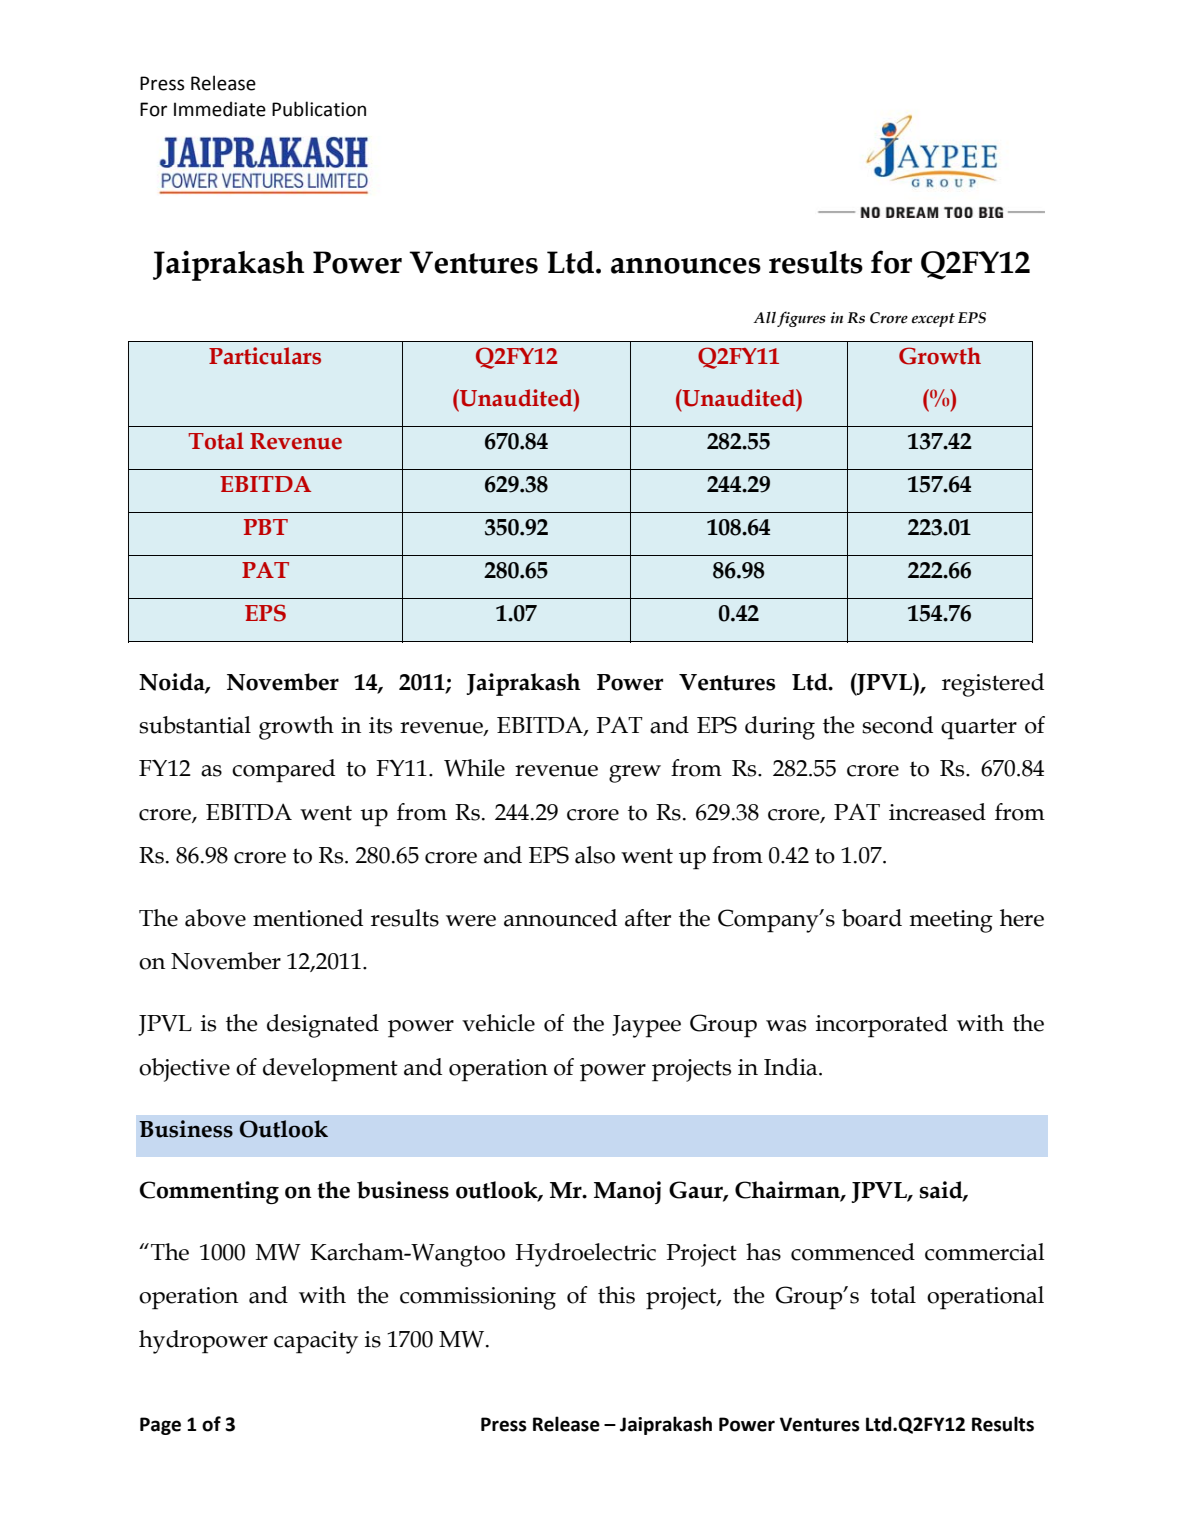 This screenshot has width=1184, height=1532. What do you see at coordinates (560, 918) in the screenshot?
I see `announced` at bounding box center [560, 918].
